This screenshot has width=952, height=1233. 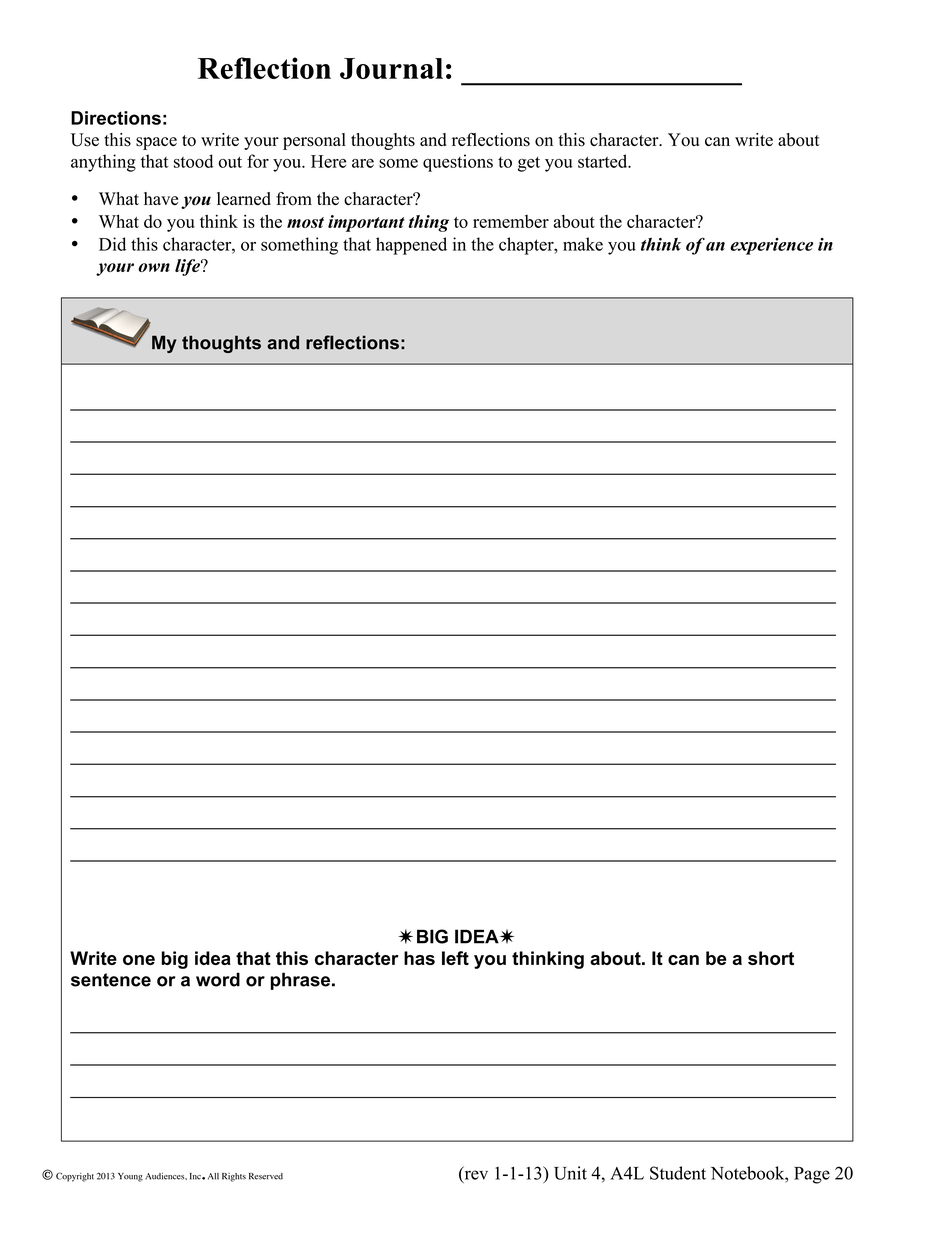 What do you see at coordinates (604, 161) in the screenshot?
I see `started` at bounding box center [604, 161].
